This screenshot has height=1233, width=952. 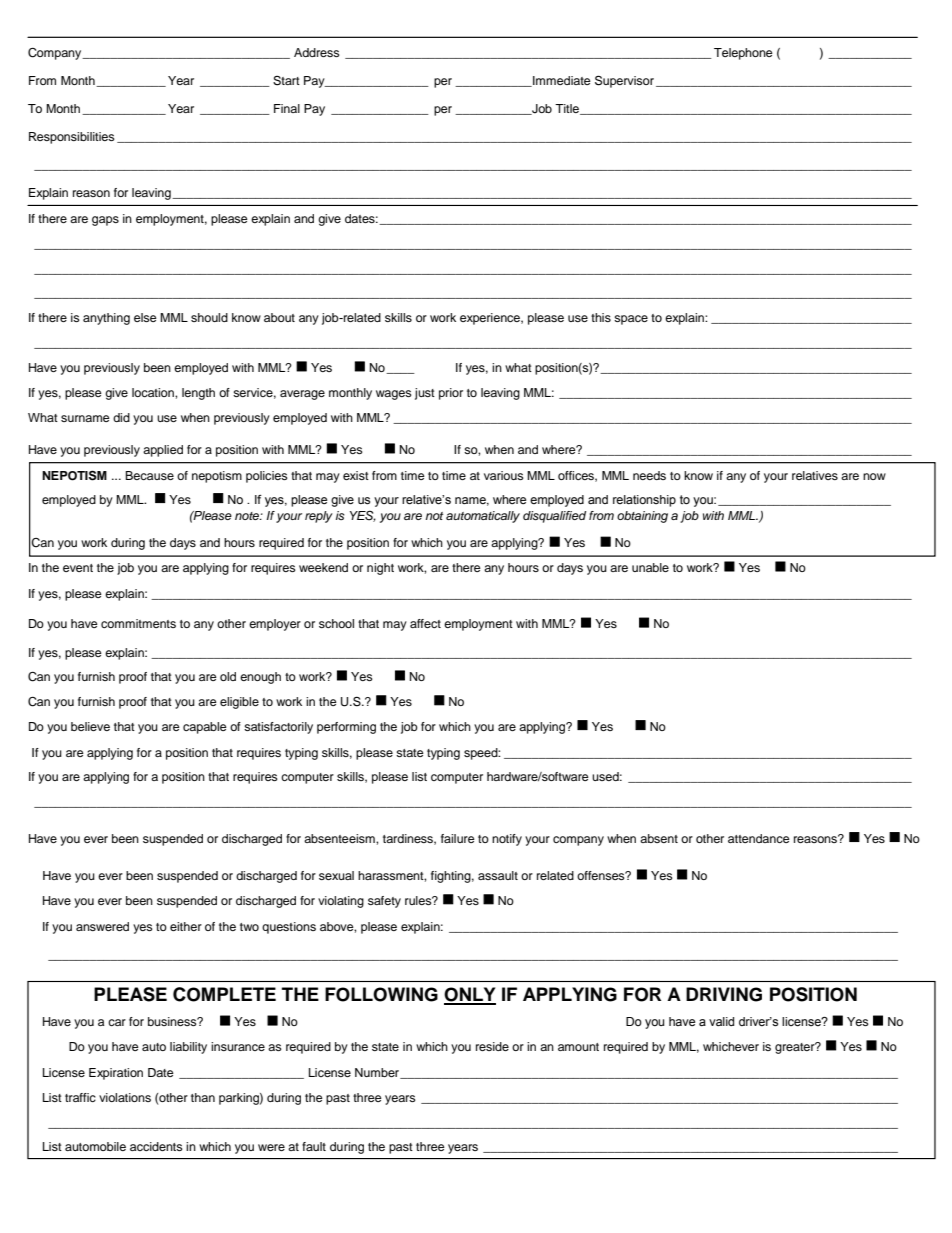 What do you see at coordinates (425, 394) in the screenshot?
I see `just` at bounding box center [425, 394].
